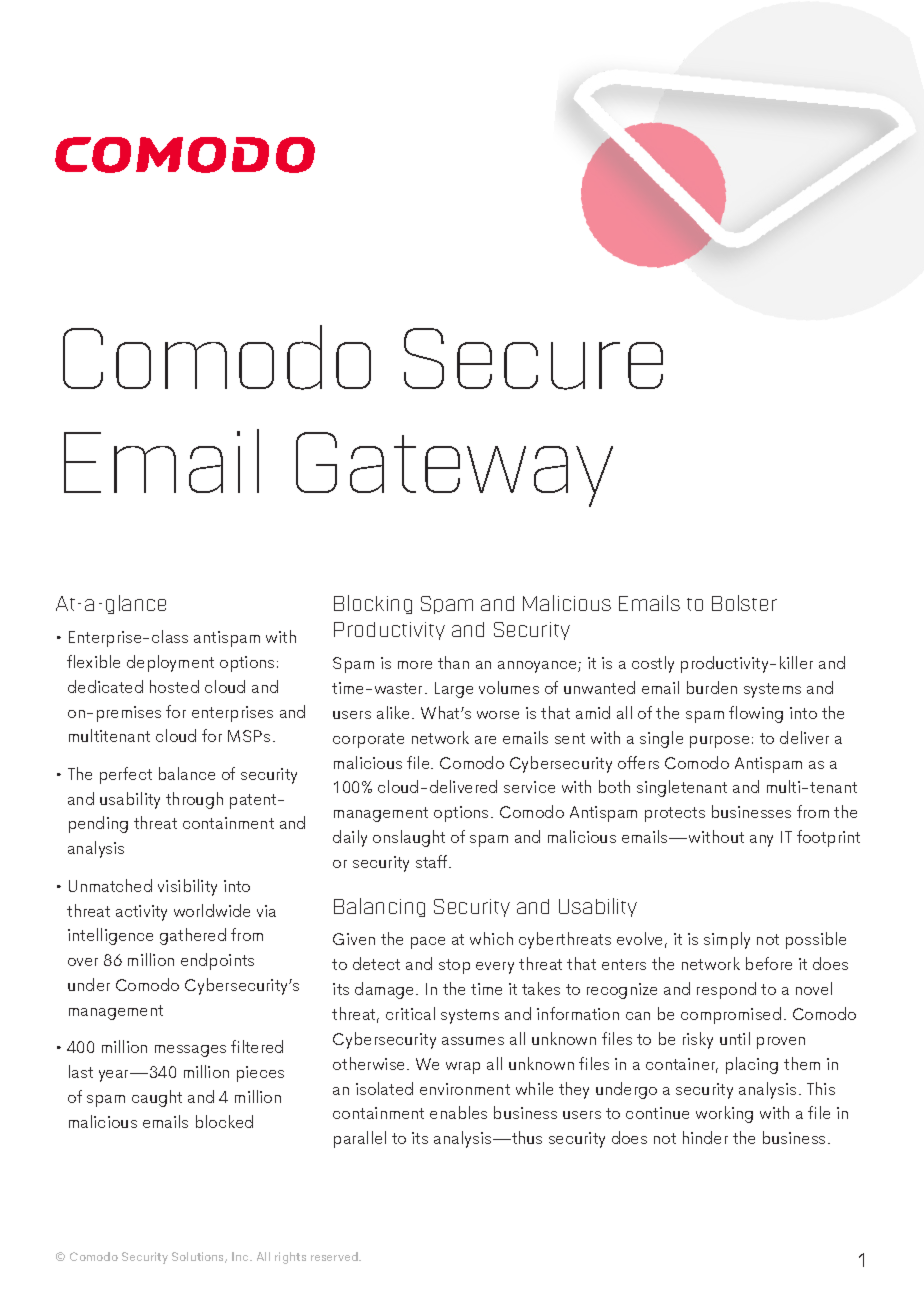 The height and width of the page is (1308, 924). What do you see at coordinates (761, 841) in the page?
I see `any` at bounding box center [761, 841].
